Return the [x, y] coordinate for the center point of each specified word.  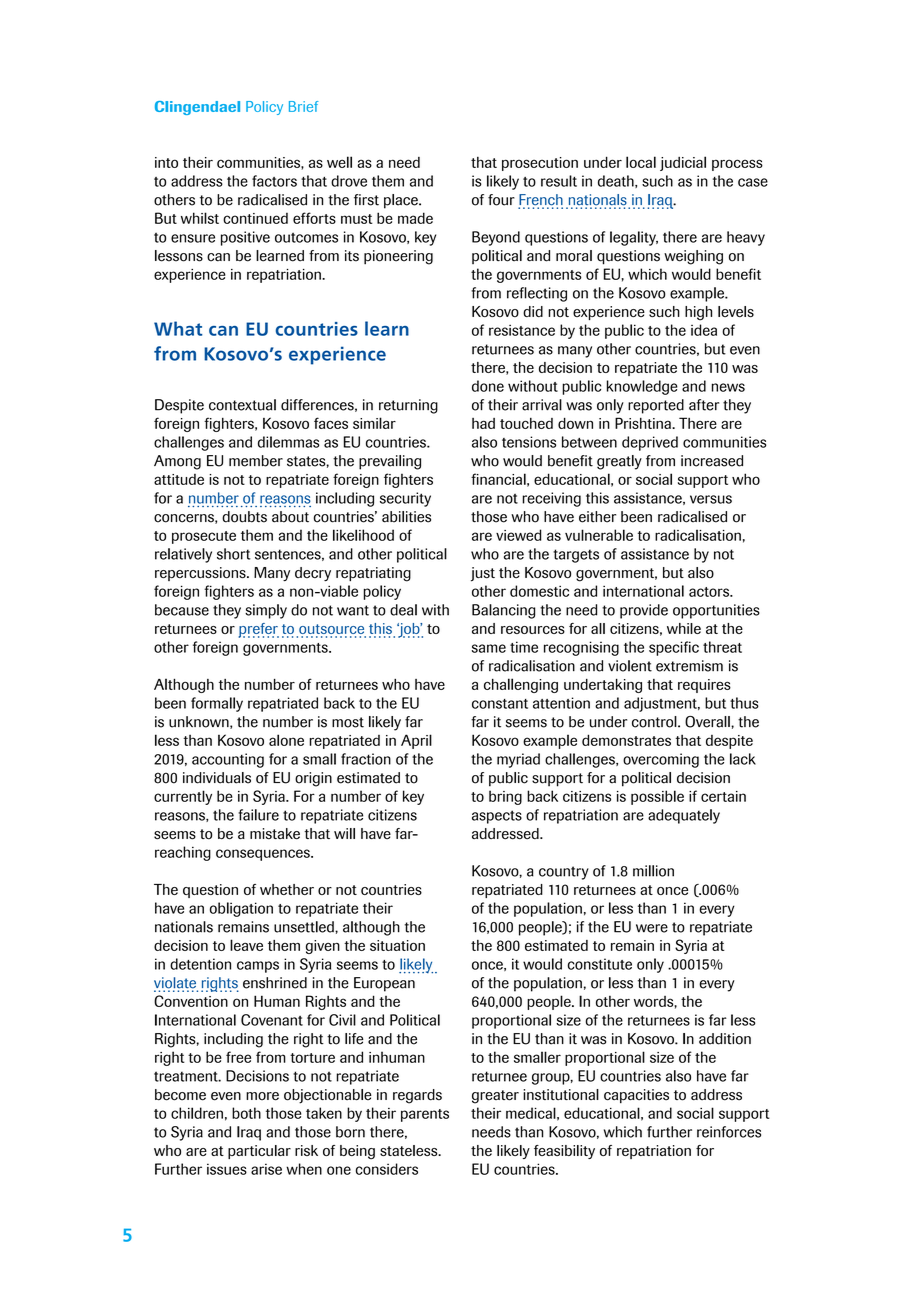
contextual [242, 405]
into [166, 162]
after [704, 405]
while [684, 628]
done [488, 386]
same [489, 648]
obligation [241, 909]
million [653, 871]
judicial [683, 163]
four [501, 200]
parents [425, 1115]
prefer [259, 630]
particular [259, 1152]
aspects [497, 817]
